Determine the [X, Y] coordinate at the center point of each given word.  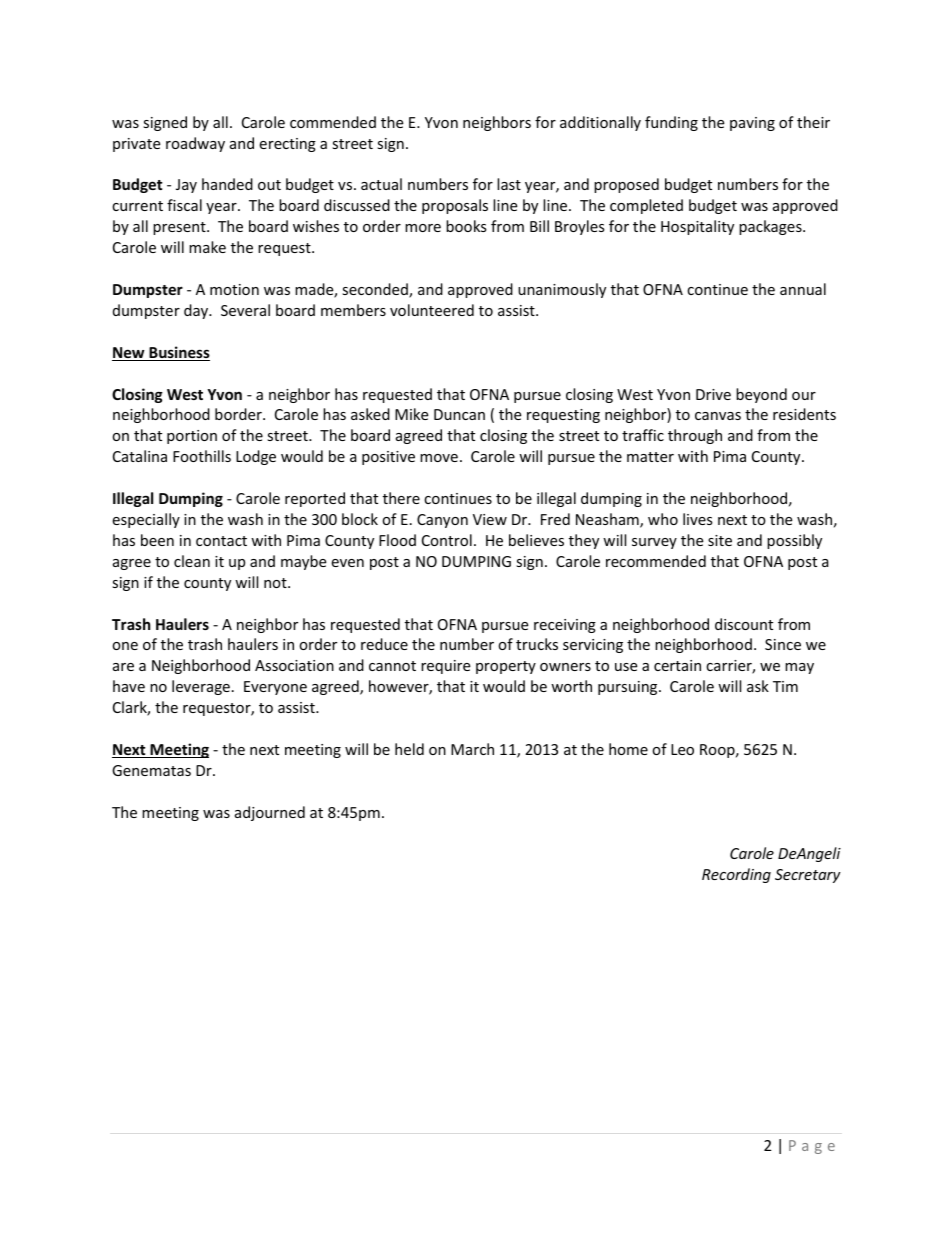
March [472, 749]
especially [146, 520]
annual [803, 289]
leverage [201, 687]
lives [698, 519]
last [509, 184]
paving [752, 124]
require [445, 667]
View [490, 519]
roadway [195, 144]
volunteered [432, 310]
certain [677, 665]
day [197, 311]
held [409, 749]
